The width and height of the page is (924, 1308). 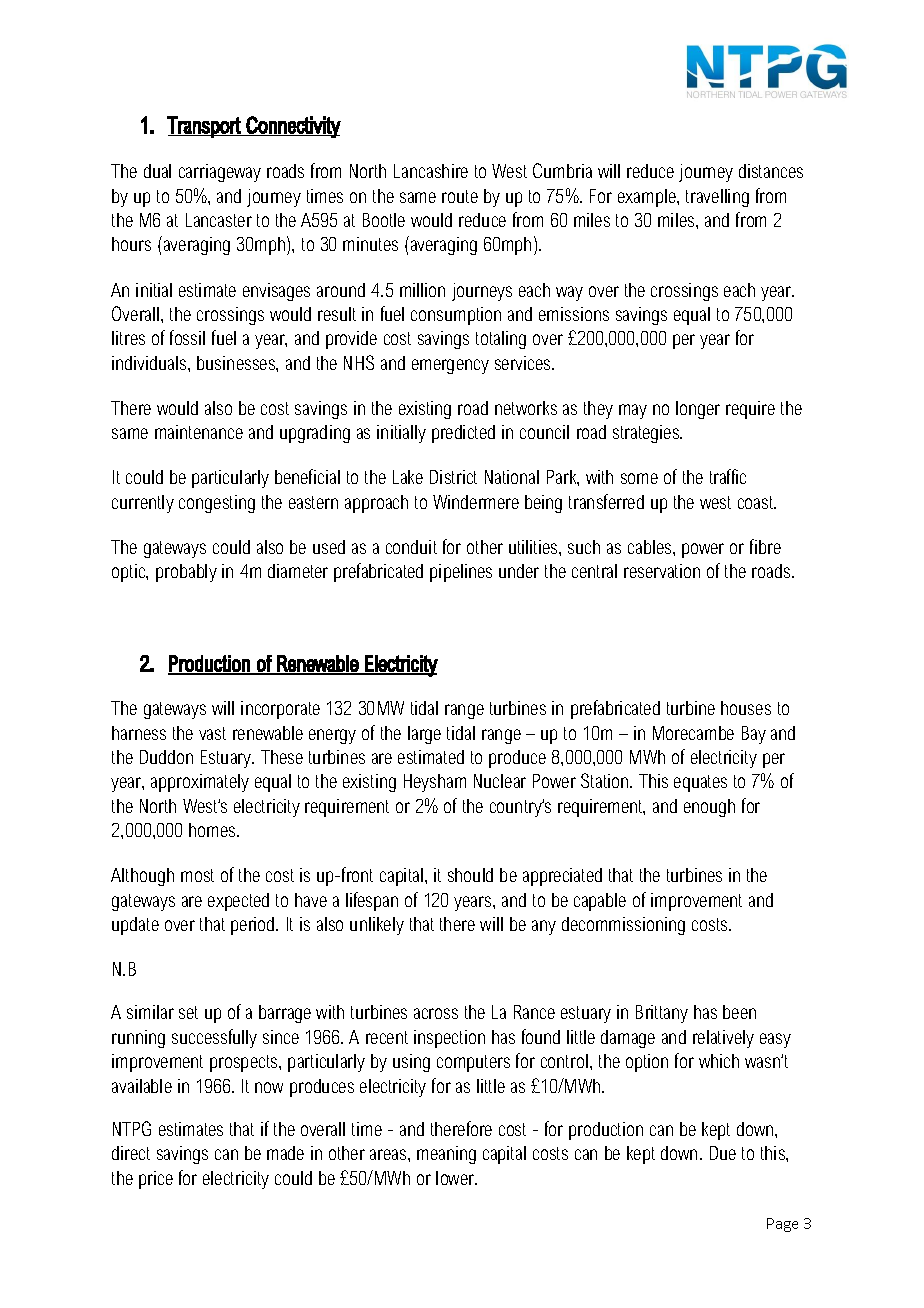 I want to click on District, so click(x=453, y=477).
